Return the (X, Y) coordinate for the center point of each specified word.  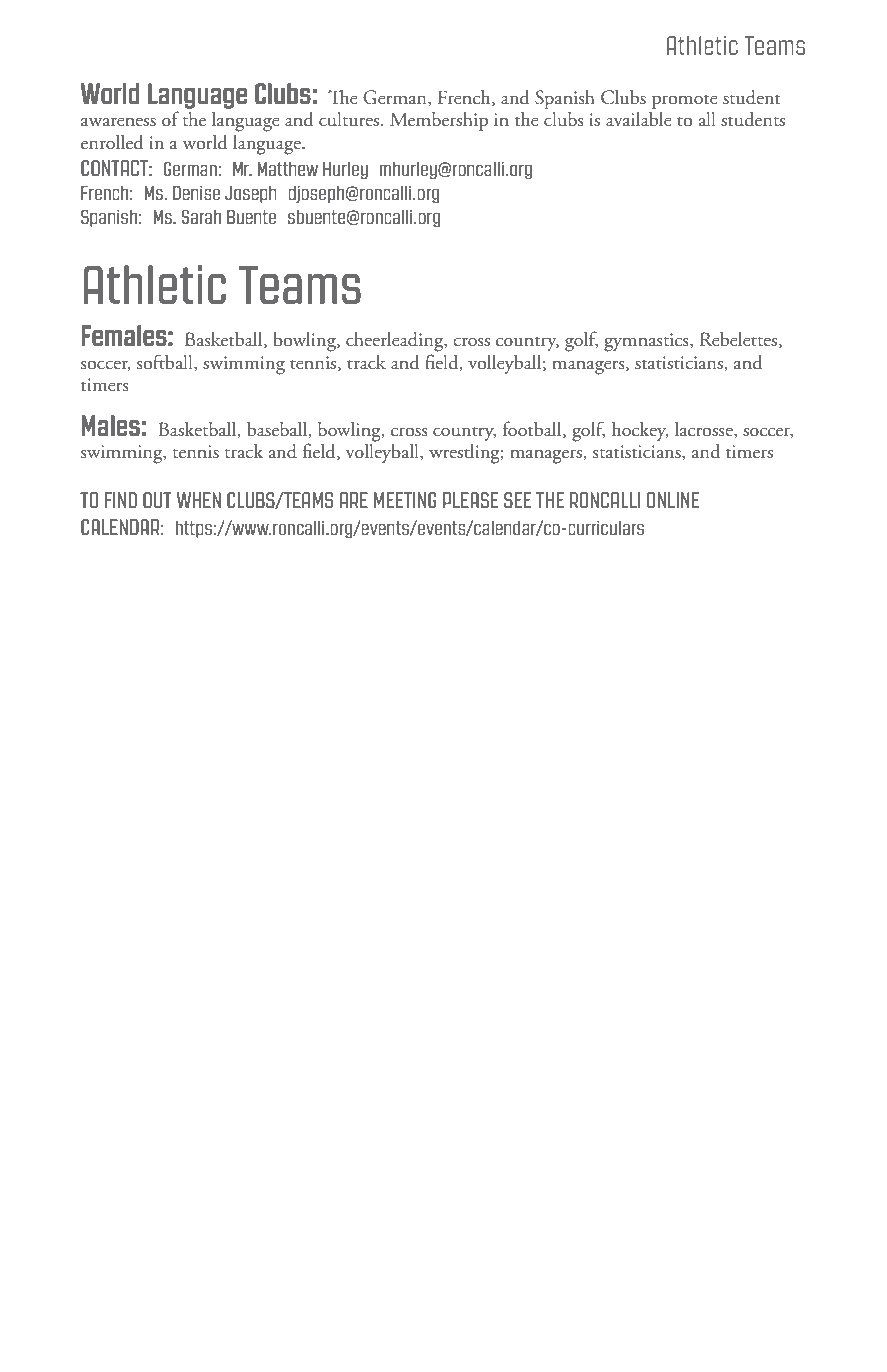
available (639, 119)
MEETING (405, 500)
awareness (118, 122)
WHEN (199, 500)
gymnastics (647, 342)
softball (166, 362)
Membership (439, 121)
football (533, 429)
